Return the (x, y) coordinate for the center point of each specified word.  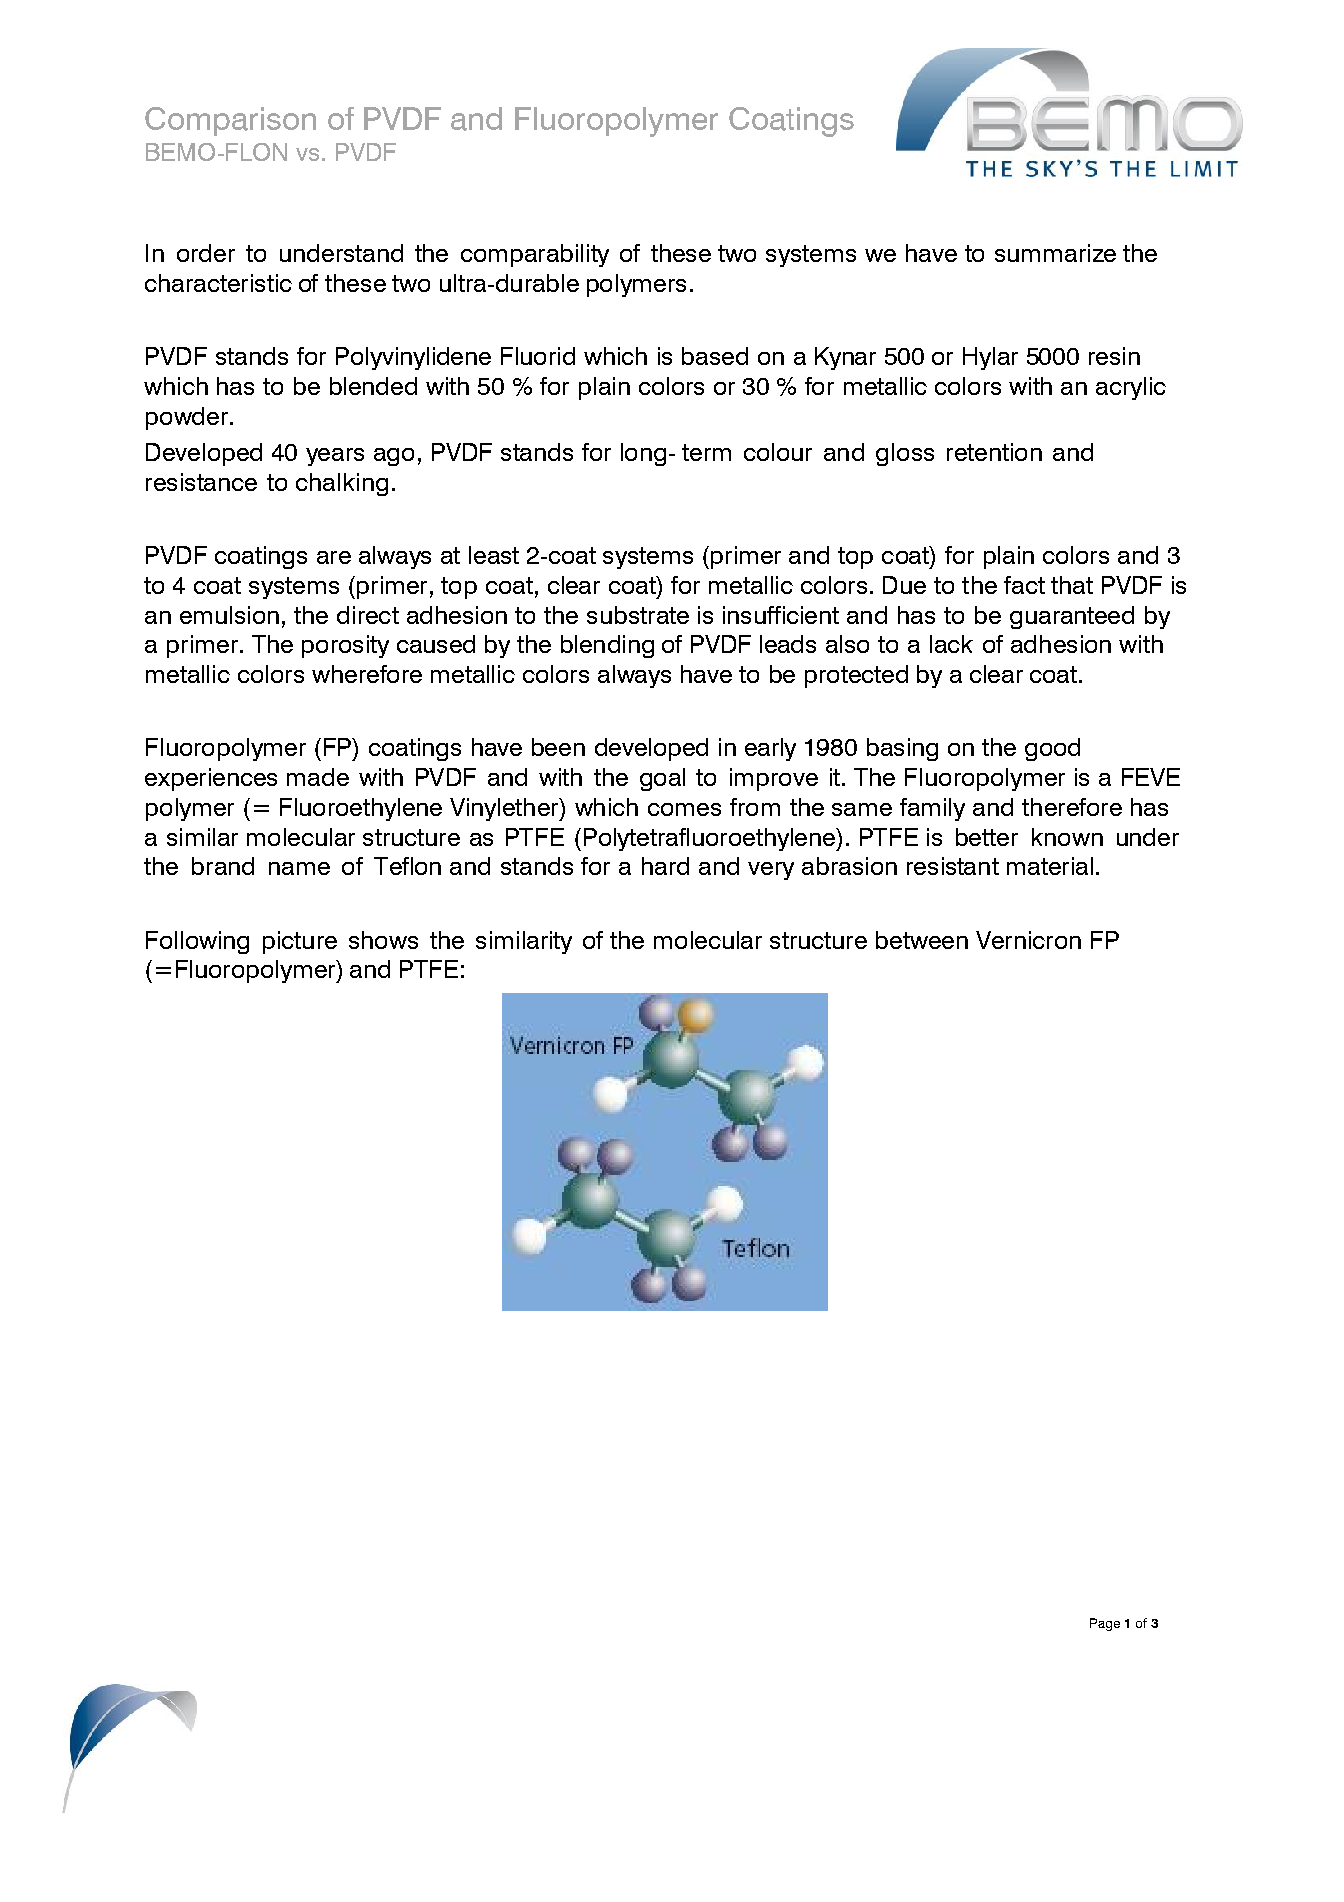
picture (300, 942)
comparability (535, 255)
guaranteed (1072, 617)
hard (665, 866)
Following (197, 942)
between (922, 940)
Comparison (230, 121)
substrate (638, 615)
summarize (1055, 253)
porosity (345, 646)
